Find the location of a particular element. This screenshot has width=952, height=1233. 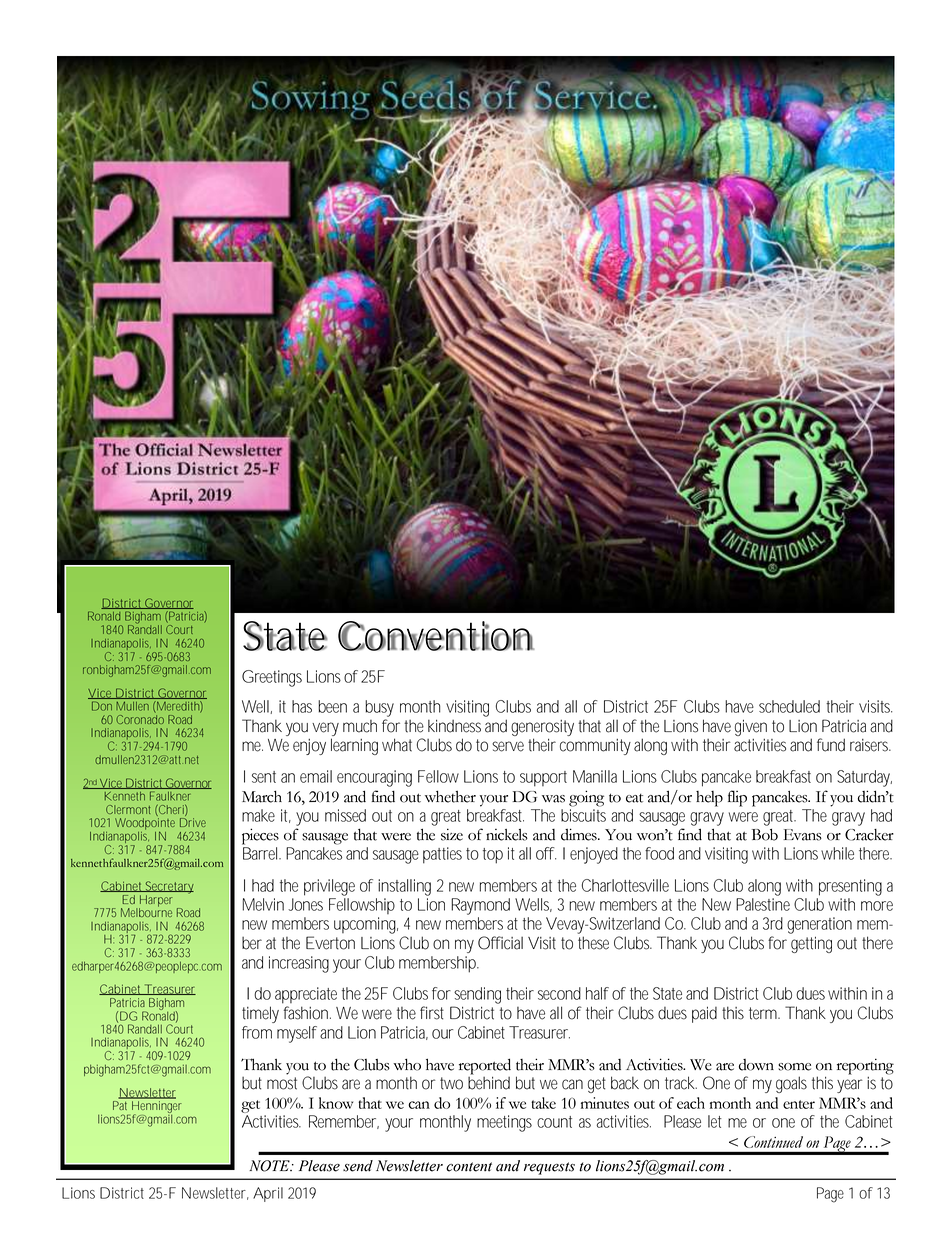

Convention is located at coordinates (436, 636).
